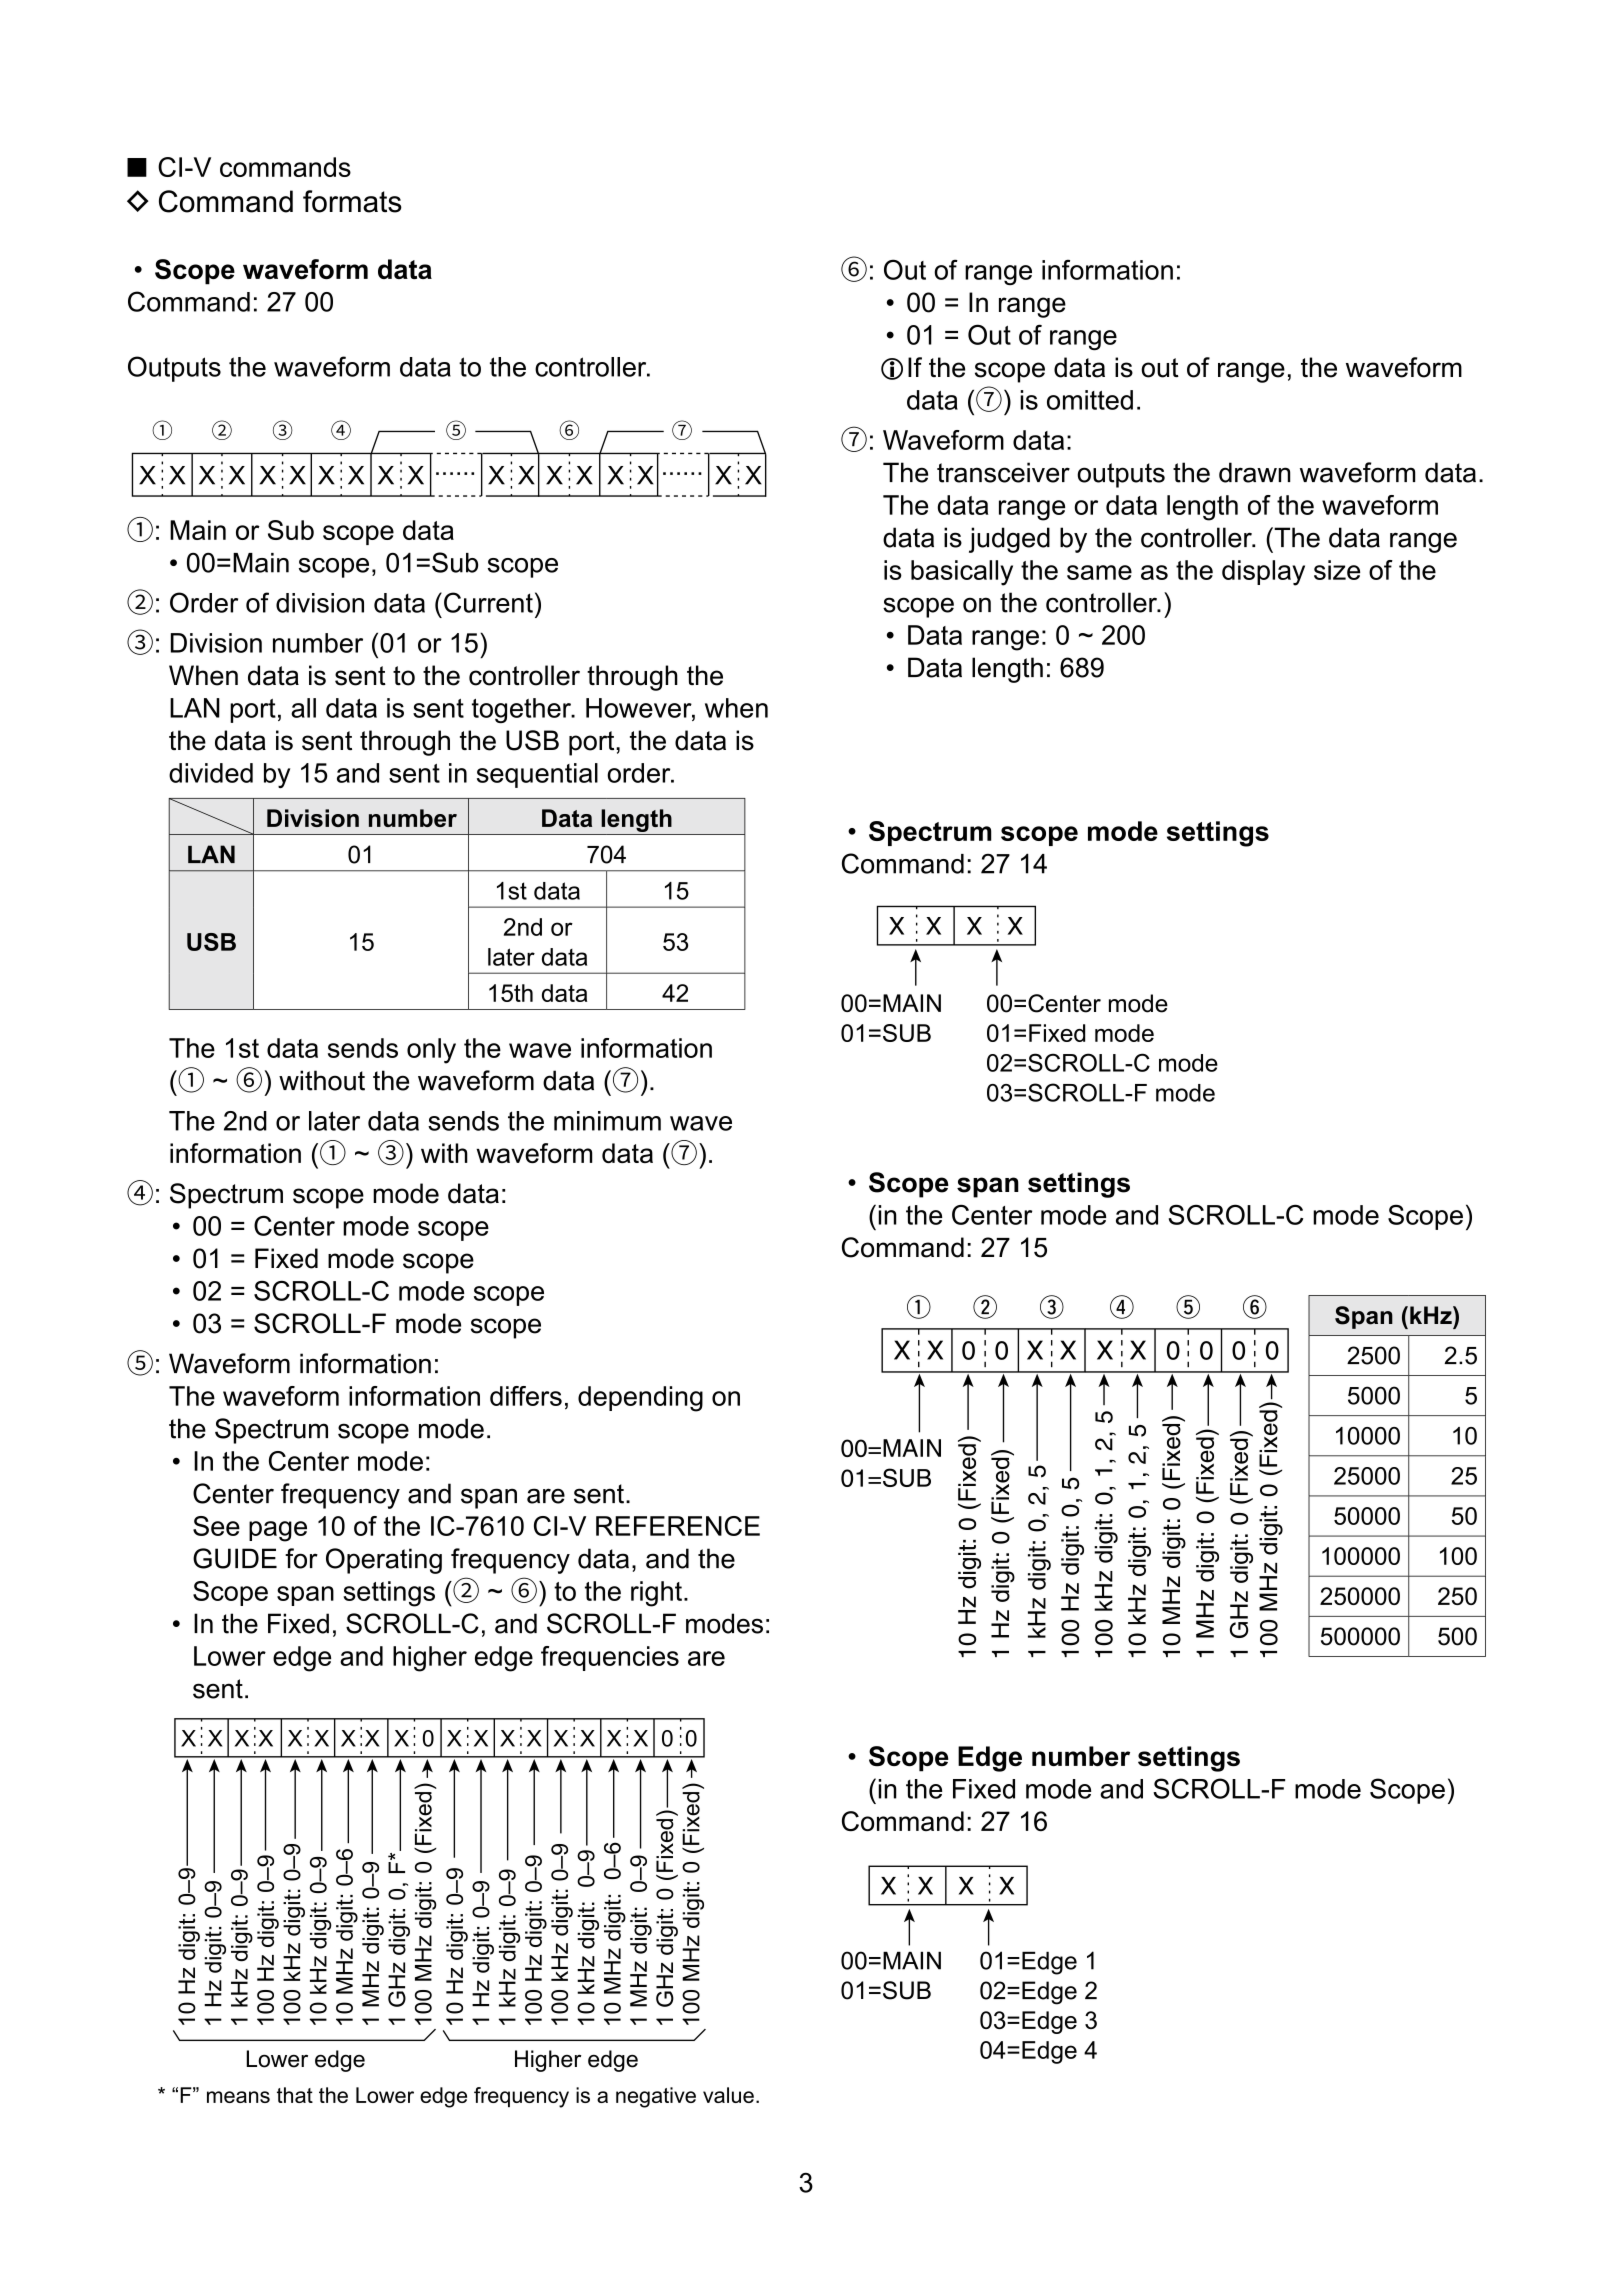 This screenshot has width=1612, height=2280. I want to click on Current, so click(488, 602).
